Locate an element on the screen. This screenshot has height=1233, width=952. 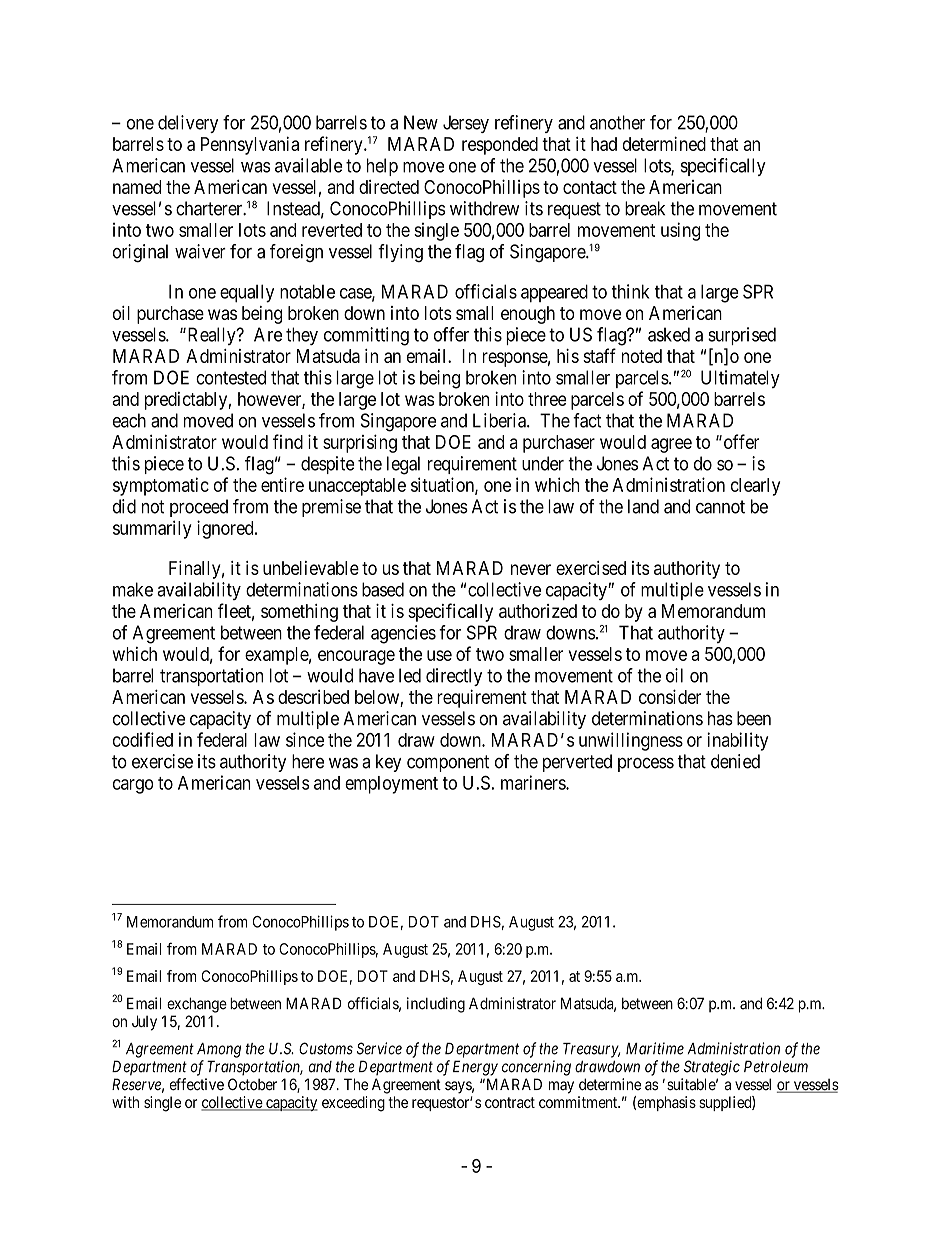
delivery is located at coordinates (188, 124).
